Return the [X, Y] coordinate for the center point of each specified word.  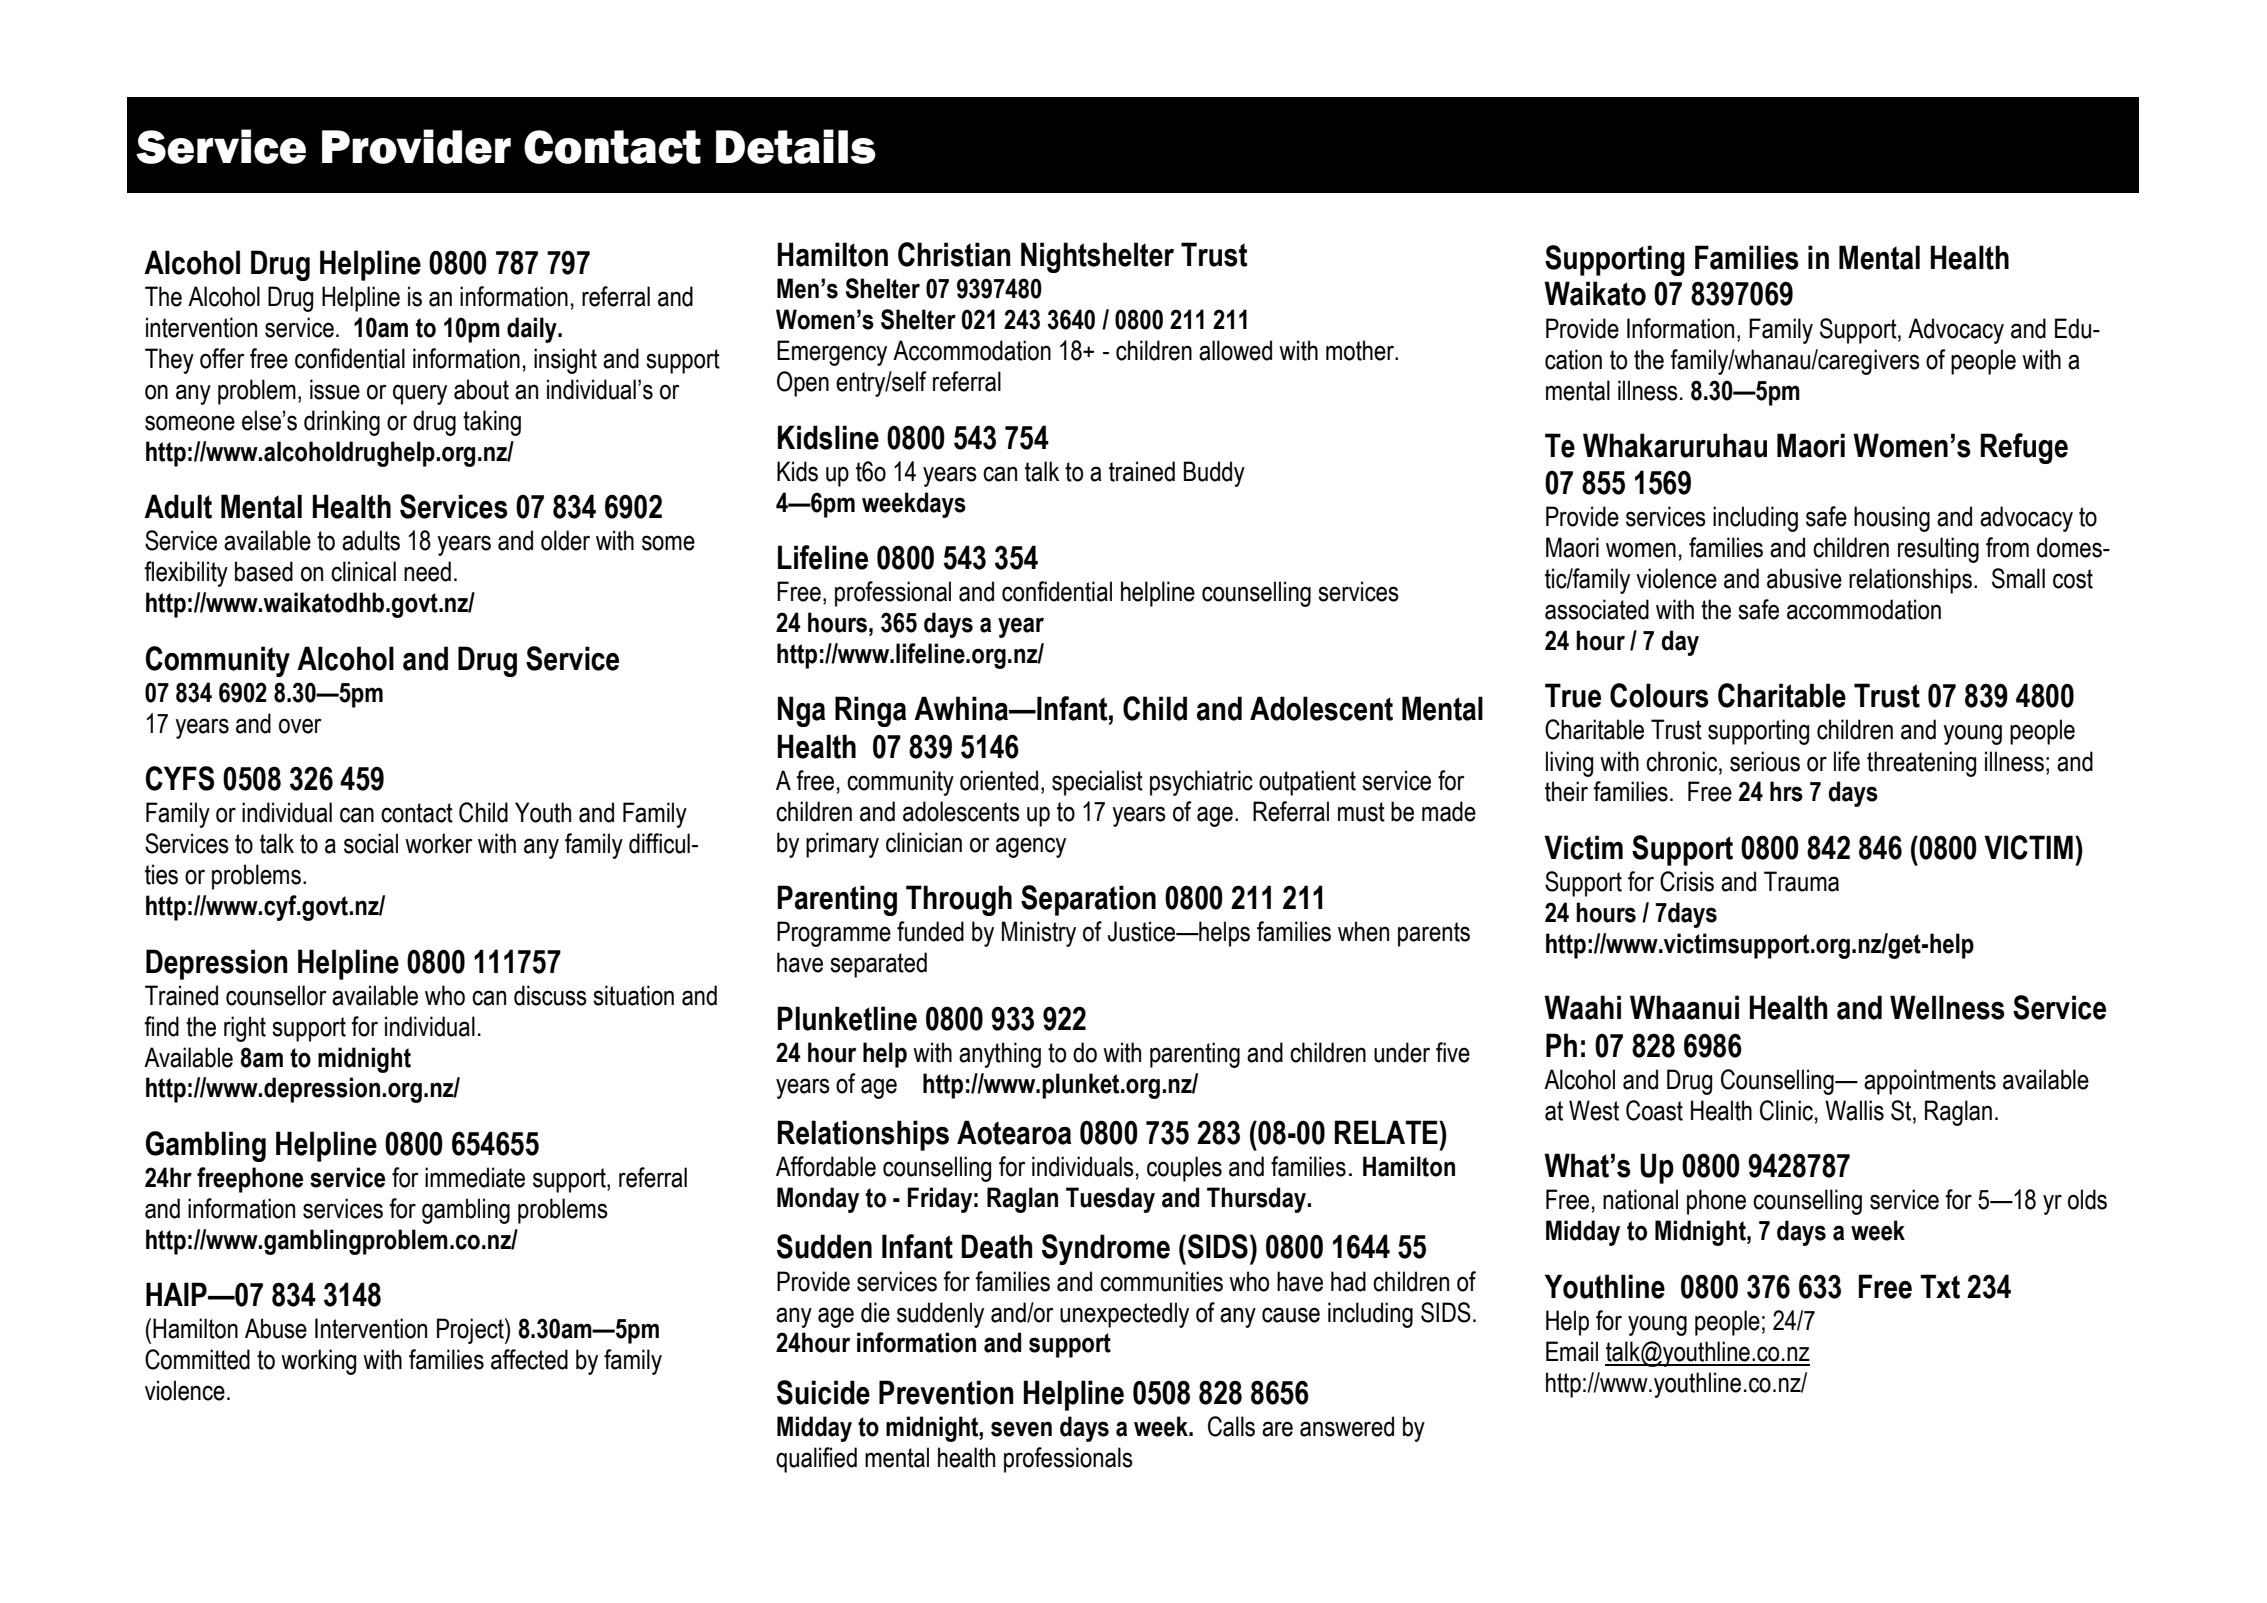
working [318, 1362]
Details [796, 146]
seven [1021, 1429]
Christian [954, 254]
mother [1361, 350]
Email [1572, 1351]
